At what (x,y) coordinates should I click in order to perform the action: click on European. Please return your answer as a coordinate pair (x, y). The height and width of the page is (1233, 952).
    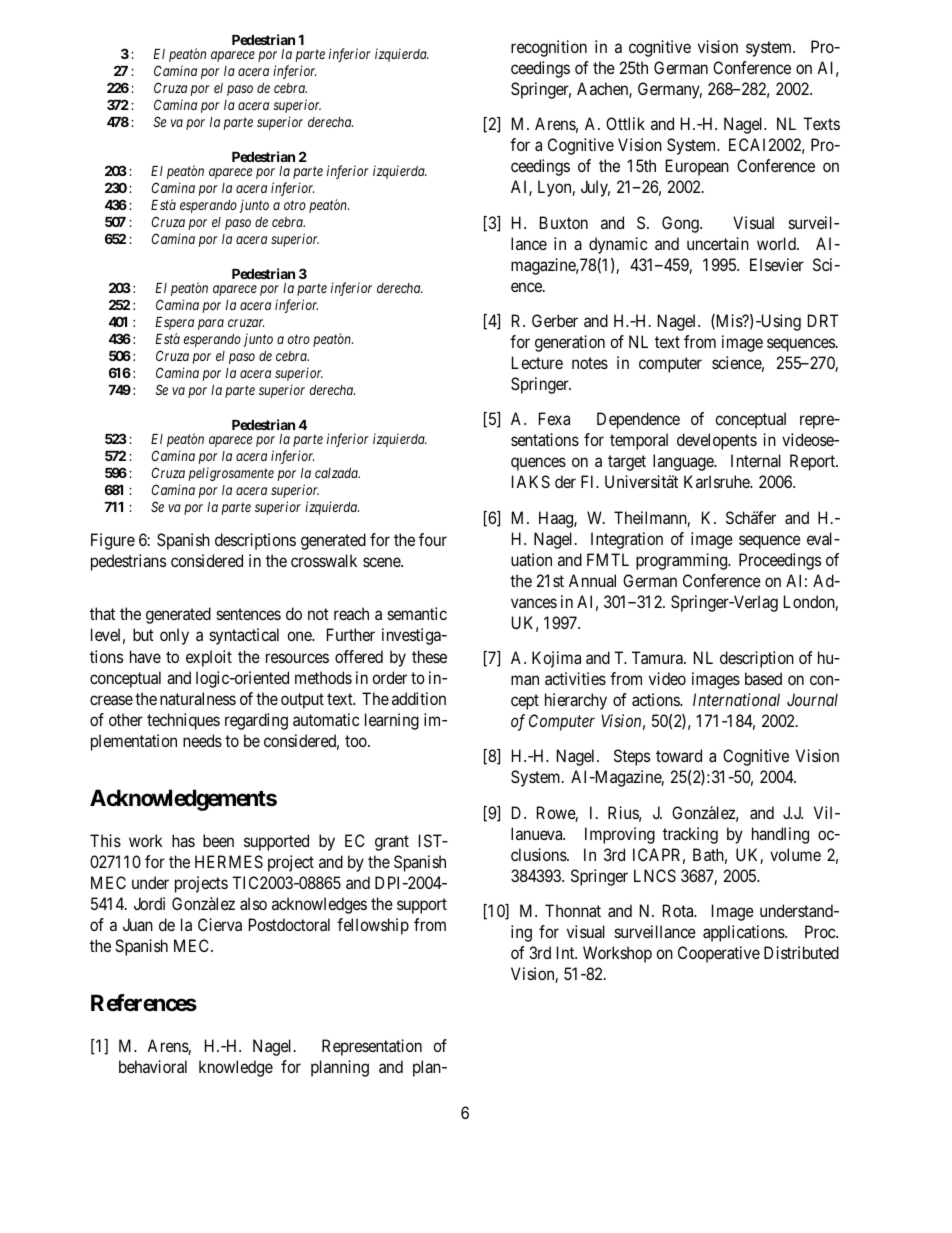
    Looking at the image, I should click on (697, 167).
